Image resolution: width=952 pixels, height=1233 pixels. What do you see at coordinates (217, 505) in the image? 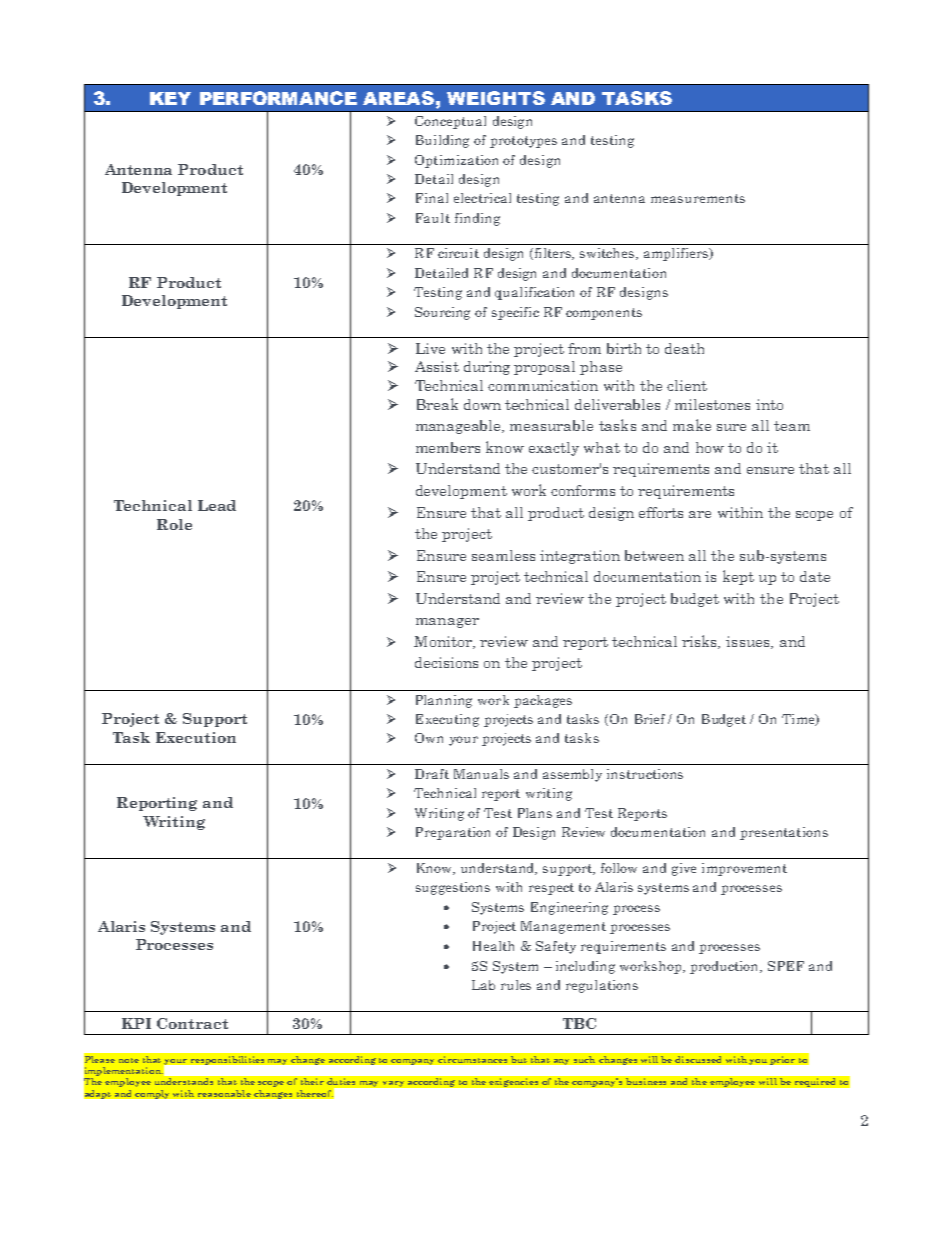
I see `Lead` at bounding box center [217, 505].
